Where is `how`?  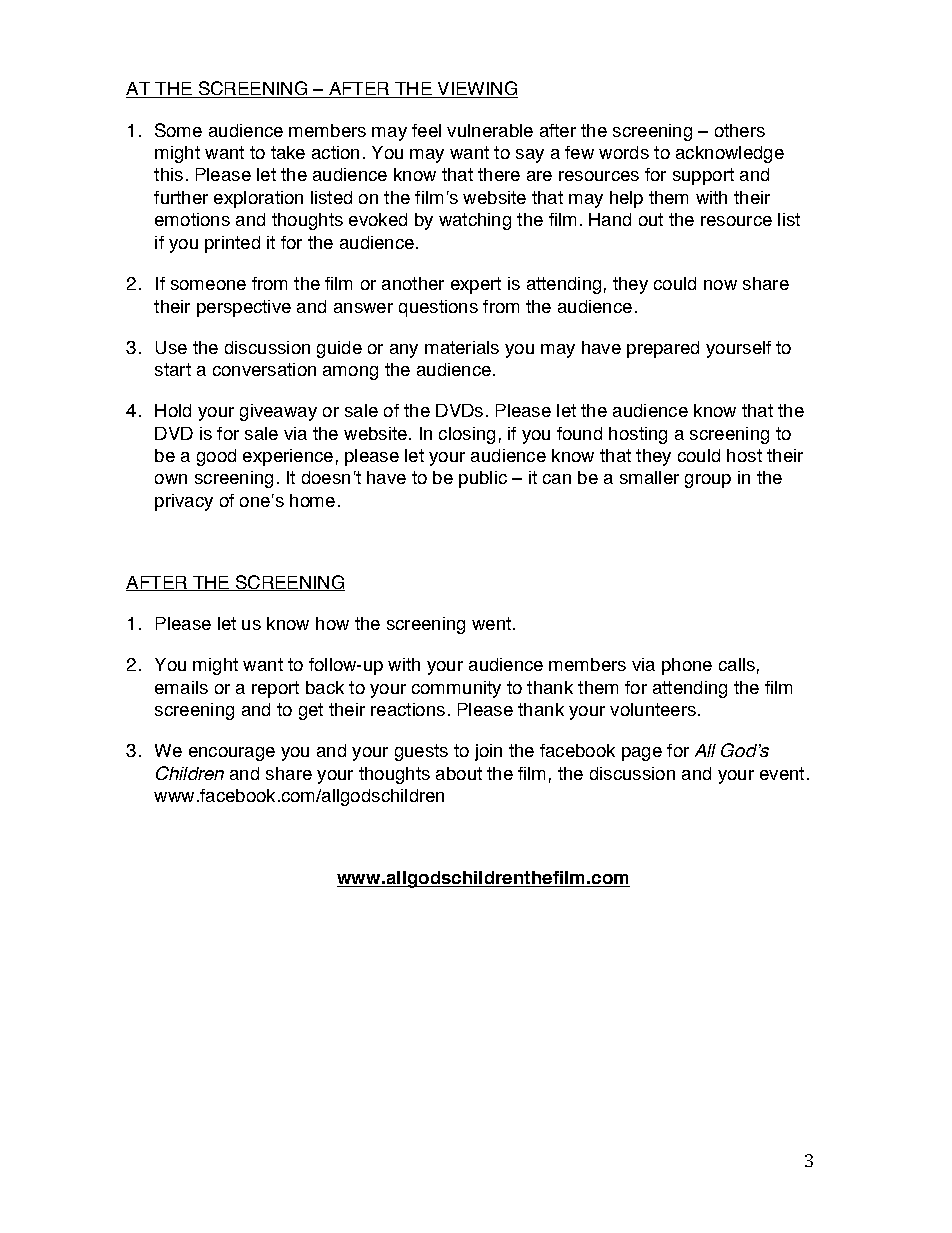 how is located at coordinates (332, 623).
